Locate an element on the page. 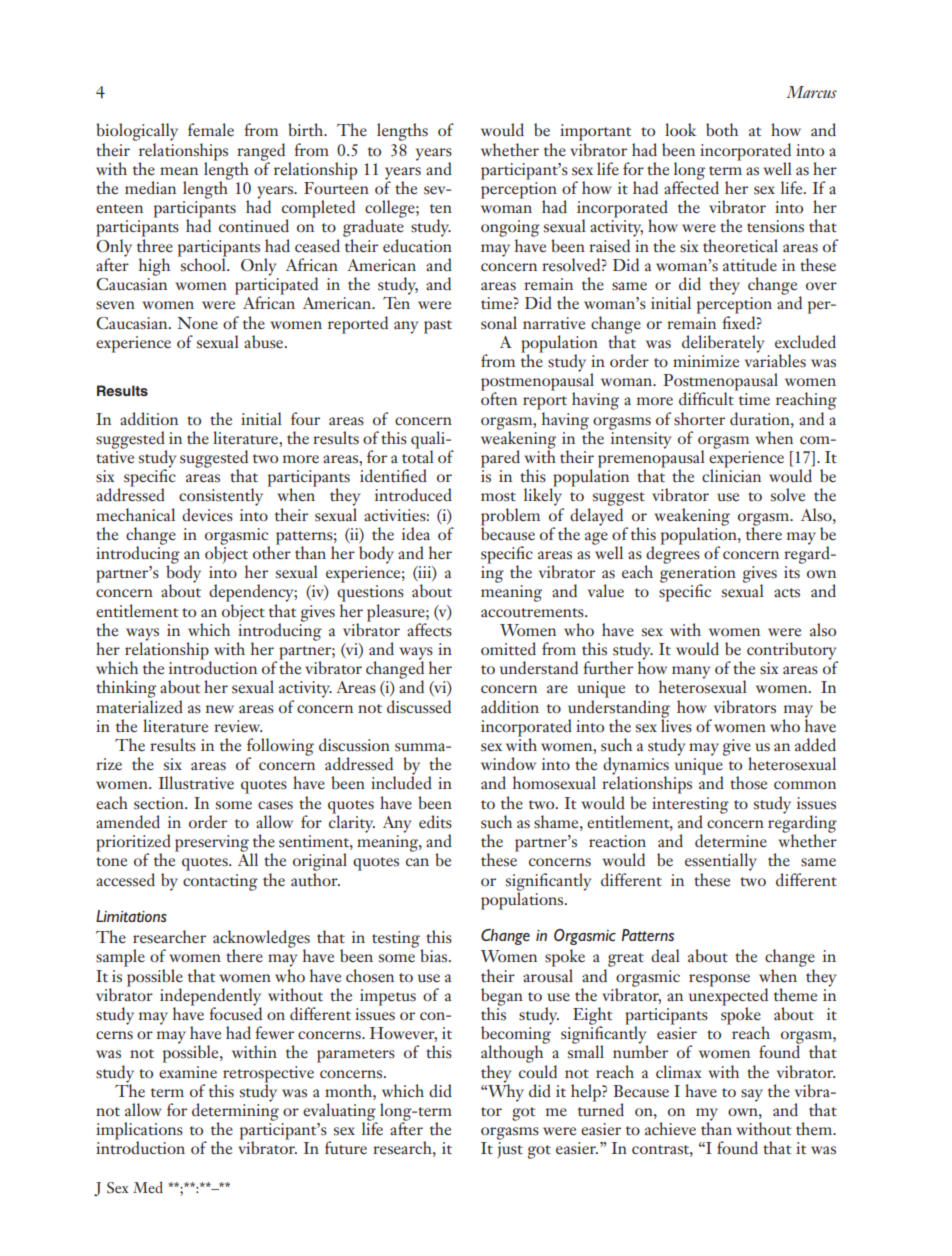 Image resolution: width=952 pixels, height=1256 pixels. thinking is located at coordinates (126, 689).
